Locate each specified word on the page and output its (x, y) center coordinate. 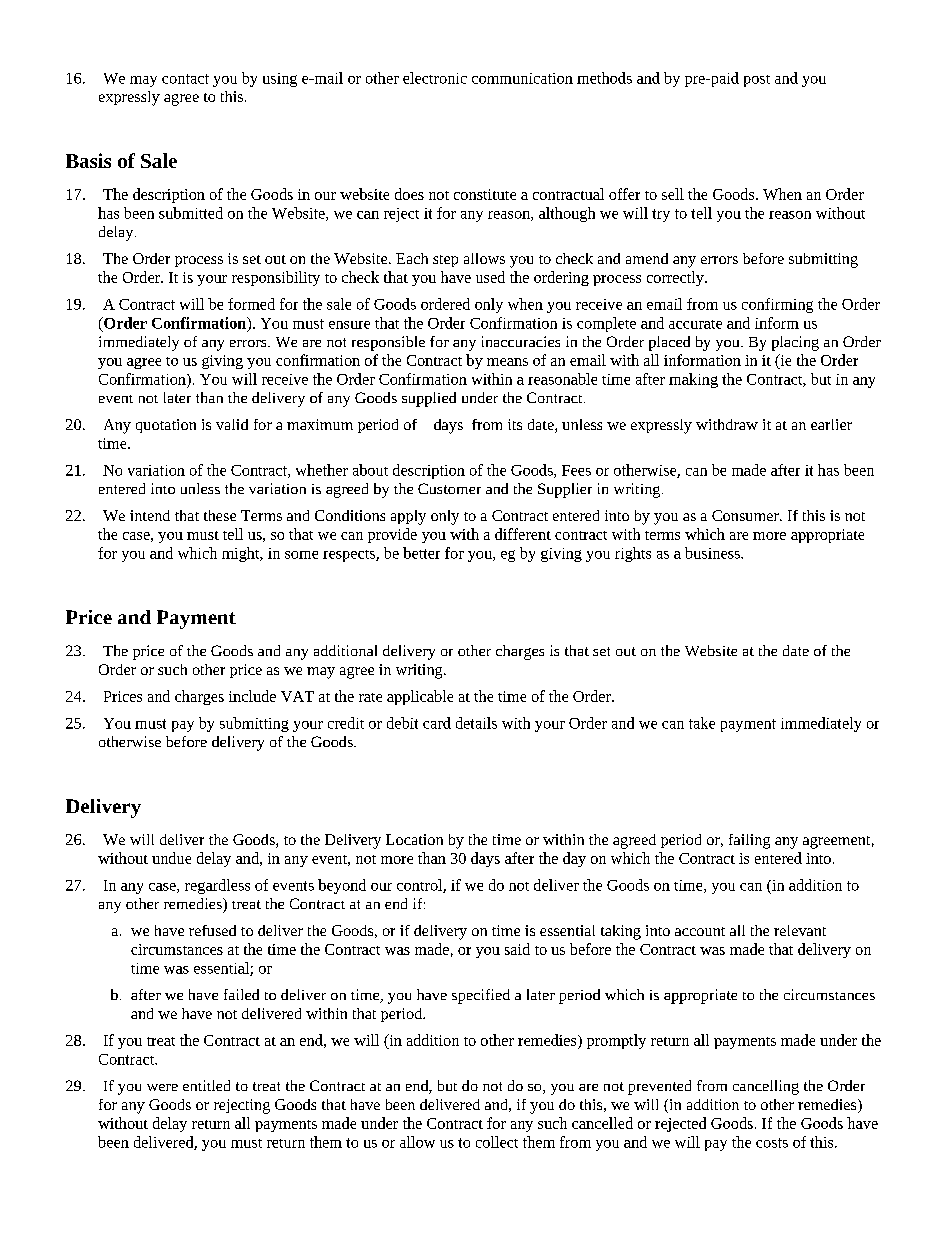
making (693, 380)
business (713, 553)
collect (497, 1142)
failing (749, 841)
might (242, 554)
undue (171, 858)
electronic (435, 78)
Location (414, 839)
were (162, 1087)
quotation (166, 426)
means (507, 362)
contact (185, 79)
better (421, 553)
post (757, 81)
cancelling (766, 1087)
